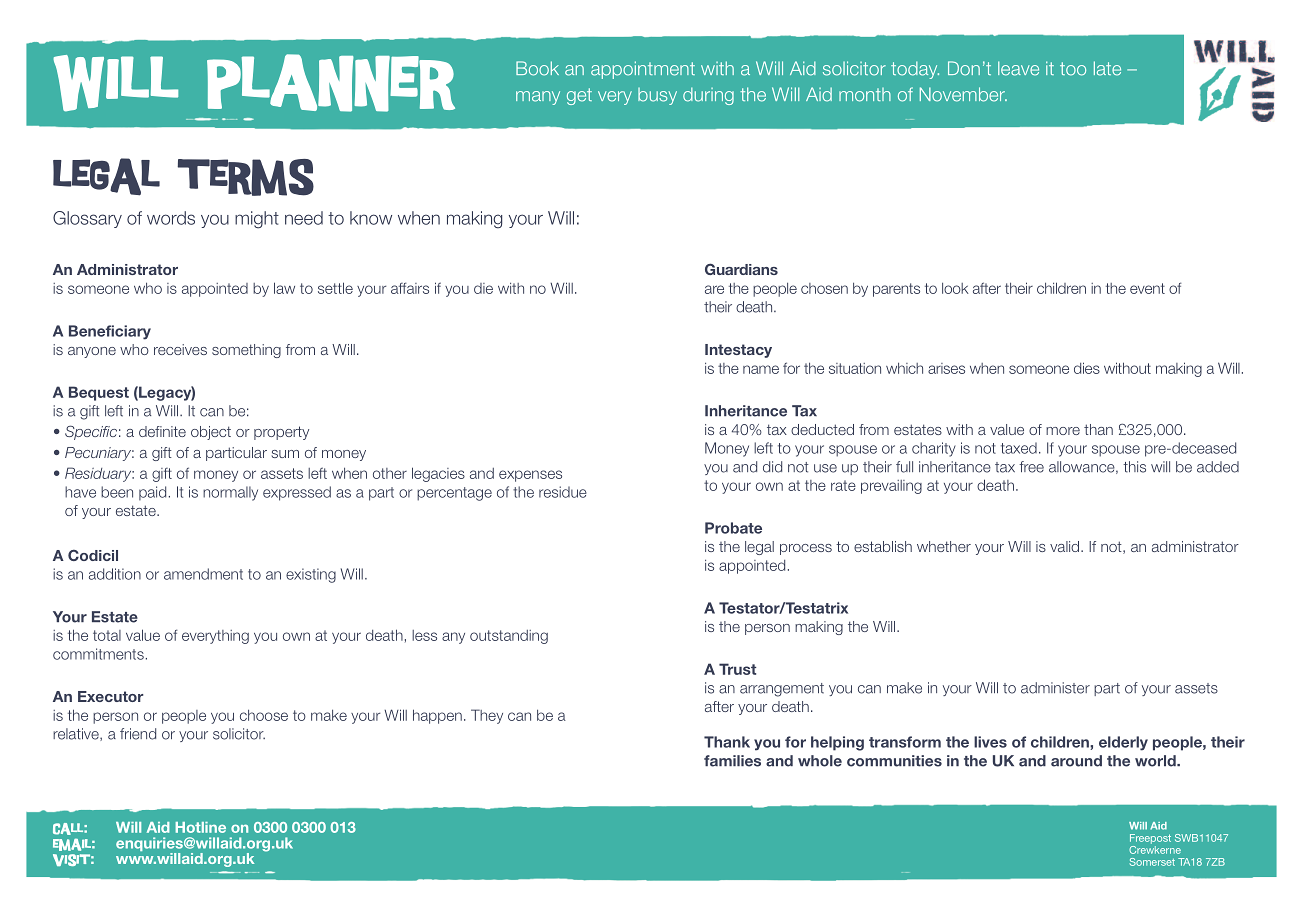 Image resolution: width=1303 pixels, height=924 pixels. What do you see at coordinates (331, 83) in the page?
I see `PLANNER` at bounding box center [331, 83].
